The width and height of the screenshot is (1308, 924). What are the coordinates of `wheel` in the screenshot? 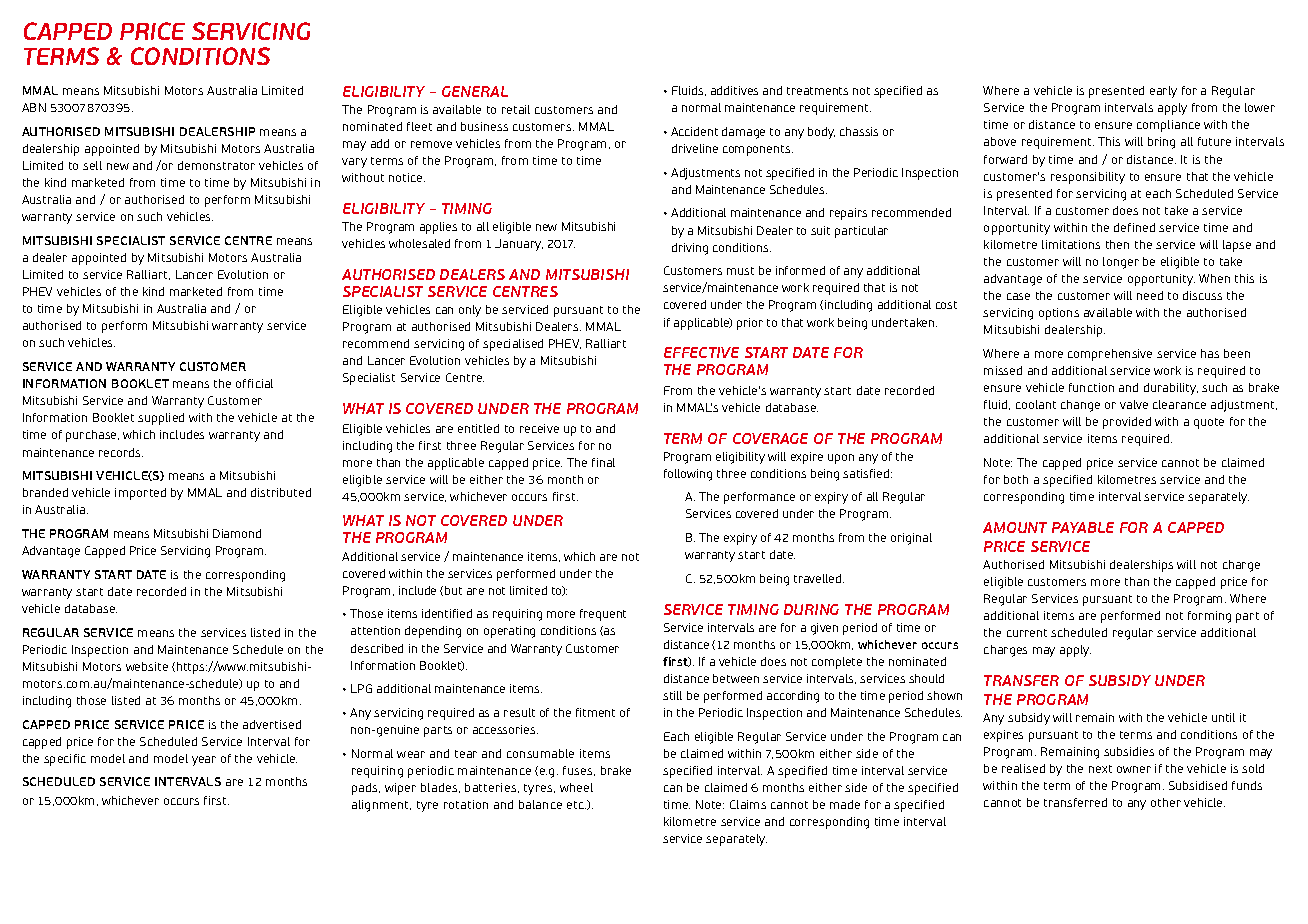 It's located at (576, 787).
